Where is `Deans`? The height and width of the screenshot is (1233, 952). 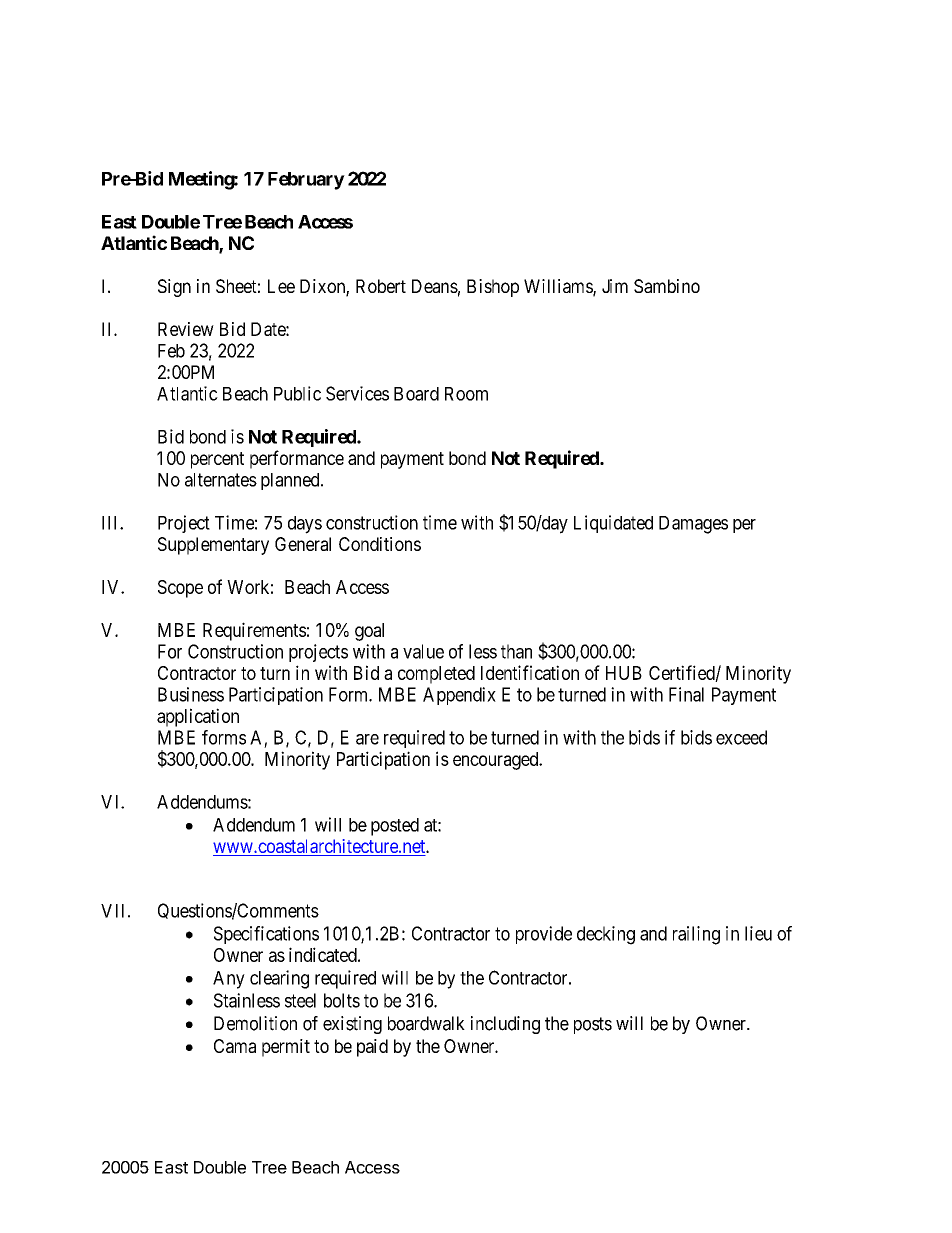
Deans is located at coordinates (435, 286).
